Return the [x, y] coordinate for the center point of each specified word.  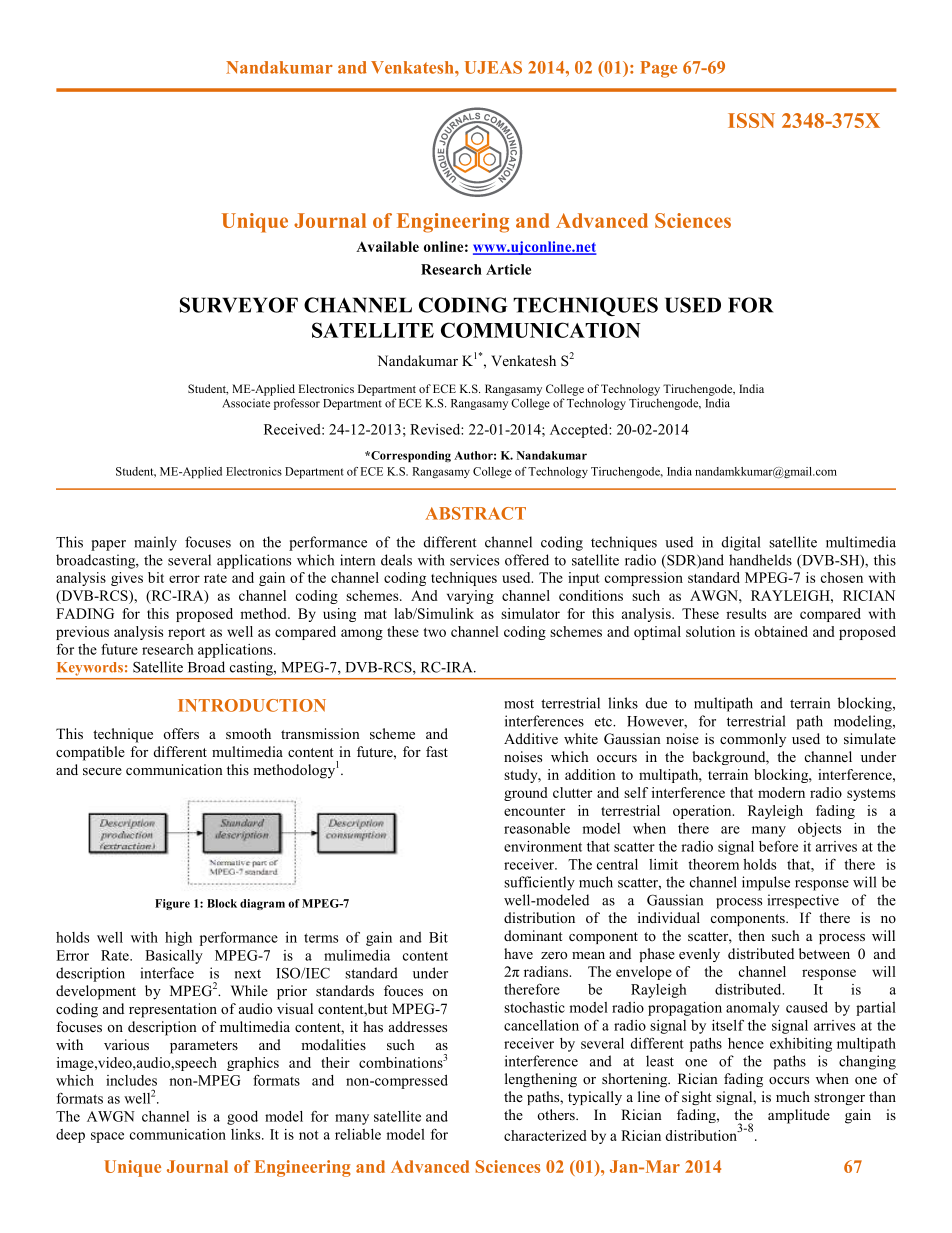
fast [437, 751]
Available [387, 246]
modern [781, 792]
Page [658, 69]
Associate [246, 403]
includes [131, 1080]
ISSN [751, 120]
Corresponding [410, 456]
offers [181, 733]
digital [741, 543]
